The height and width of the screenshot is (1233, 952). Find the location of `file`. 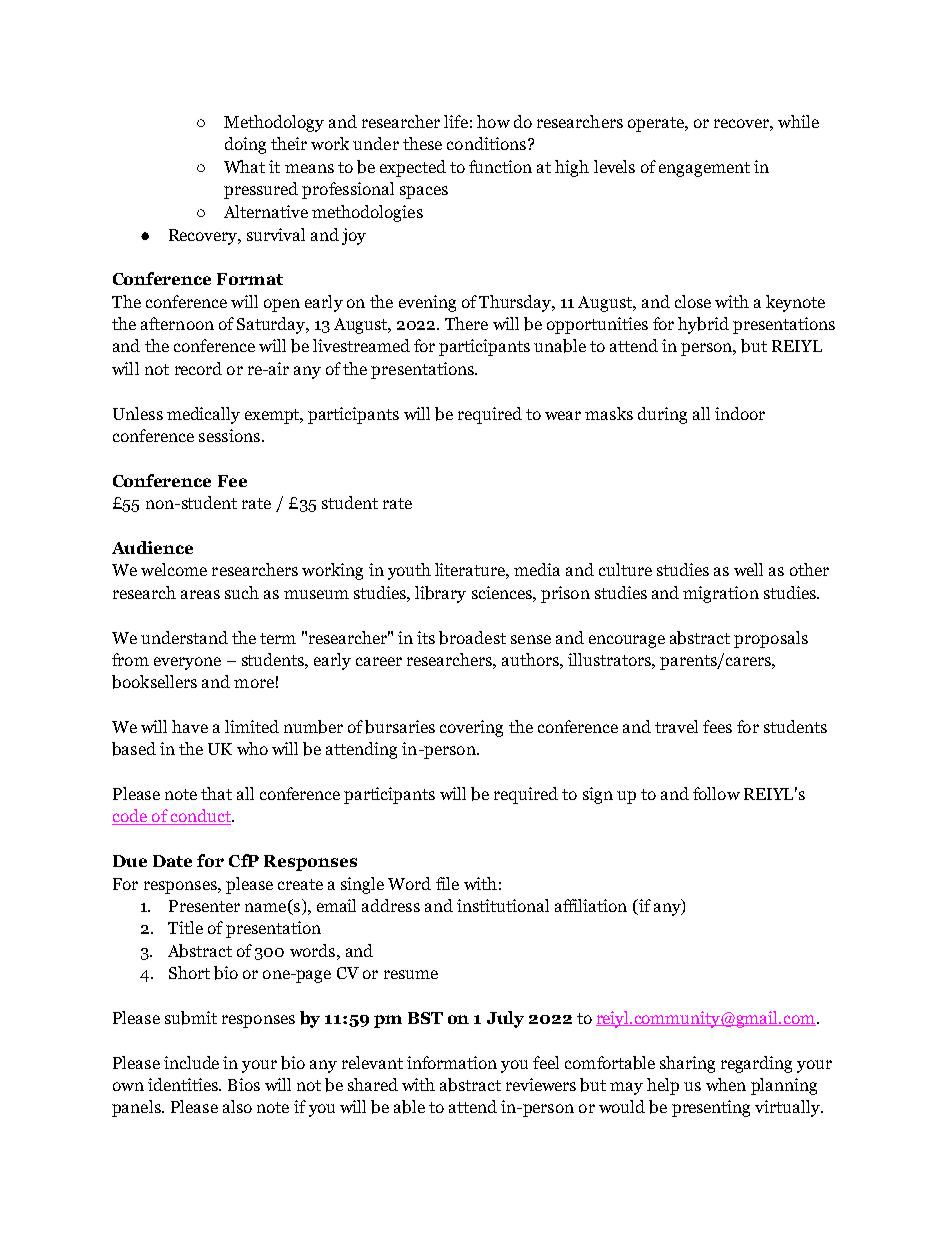

file is located at coordinates (447, 883).
